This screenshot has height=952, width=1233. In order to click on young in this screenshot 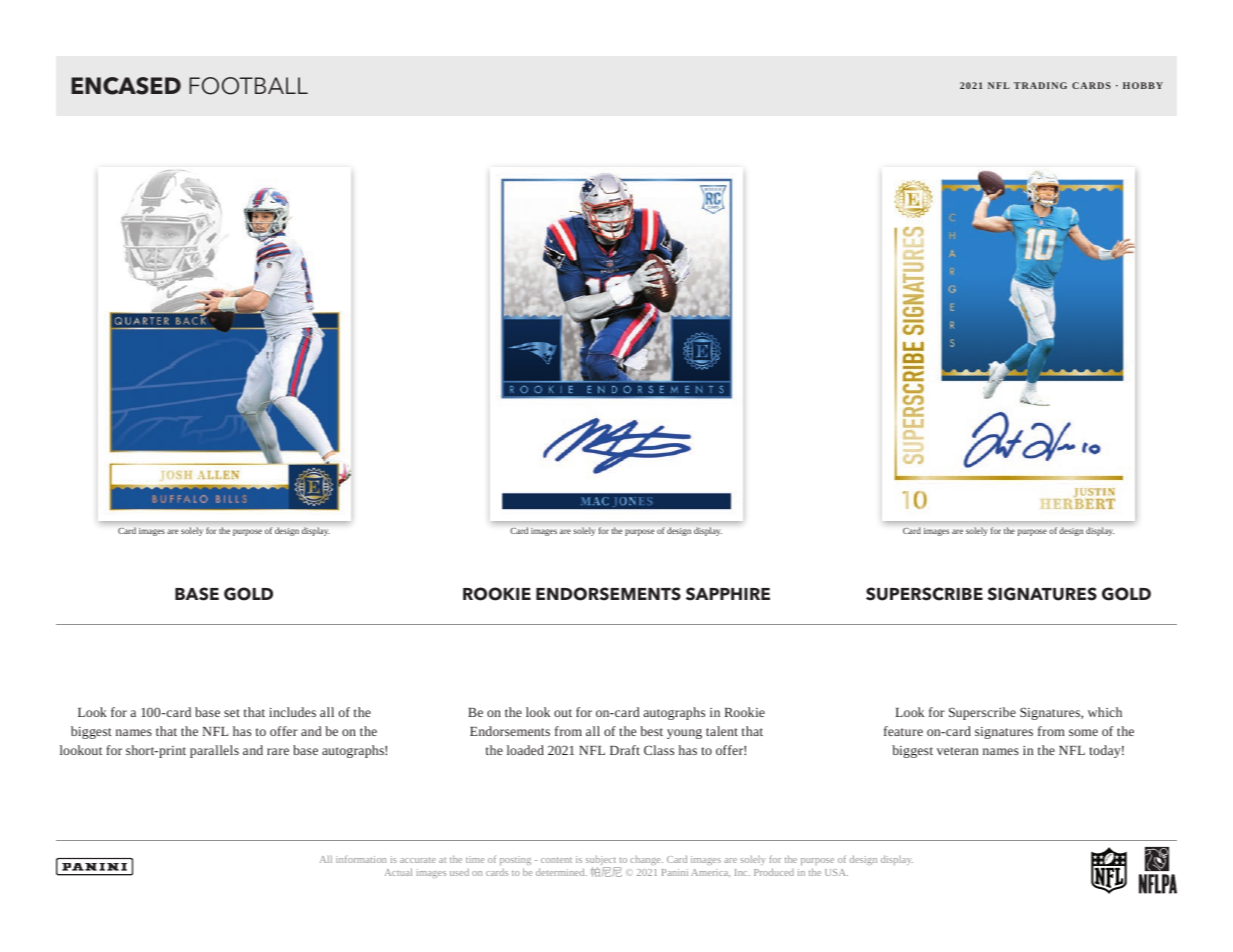, I will do `click(684, 734)`.
